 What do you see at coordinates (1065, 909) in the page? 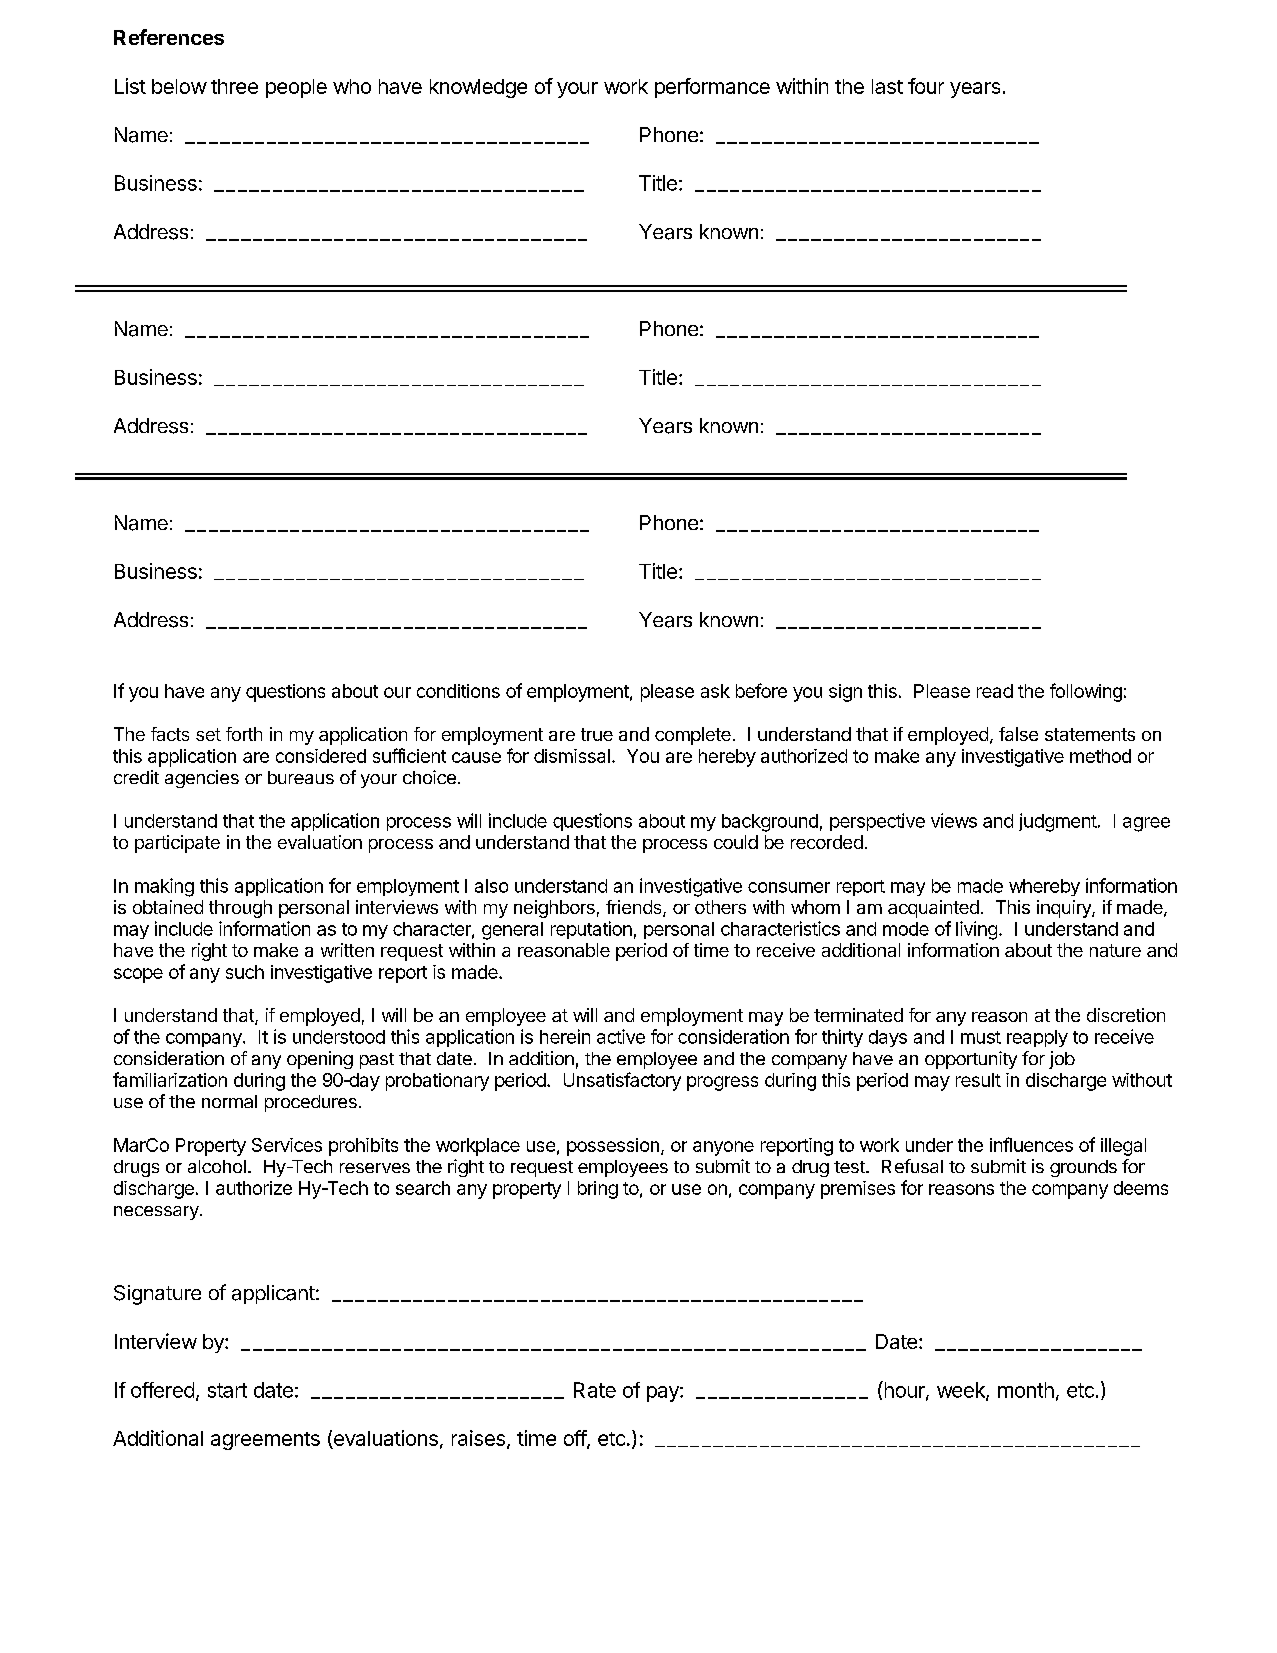
I see `inquiry` at bounding box center [1065, 909].
